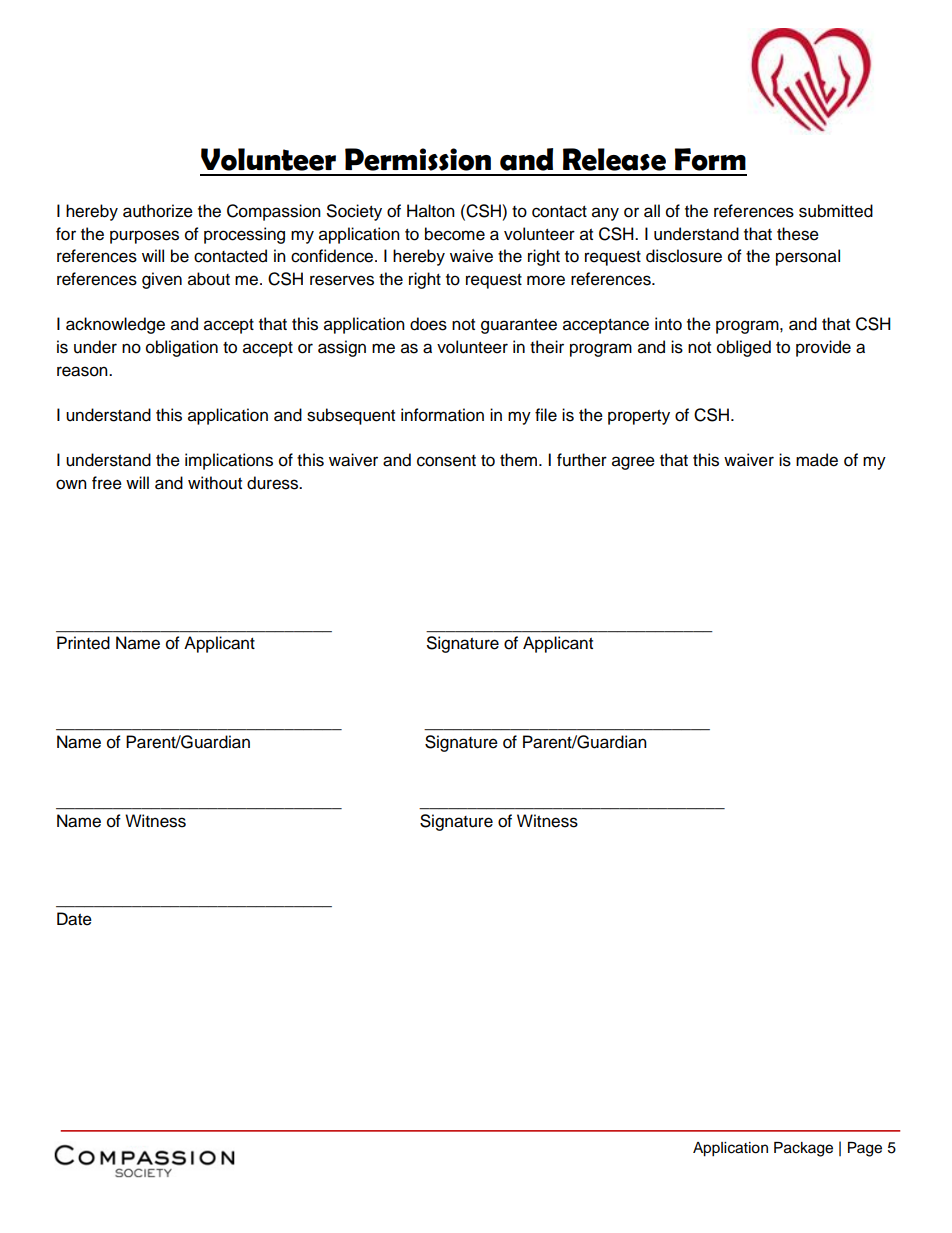 The width and height of the image is (952, 1233). Describe the element at coordinates (74, 919) in the image. I see `Date` at that location.
